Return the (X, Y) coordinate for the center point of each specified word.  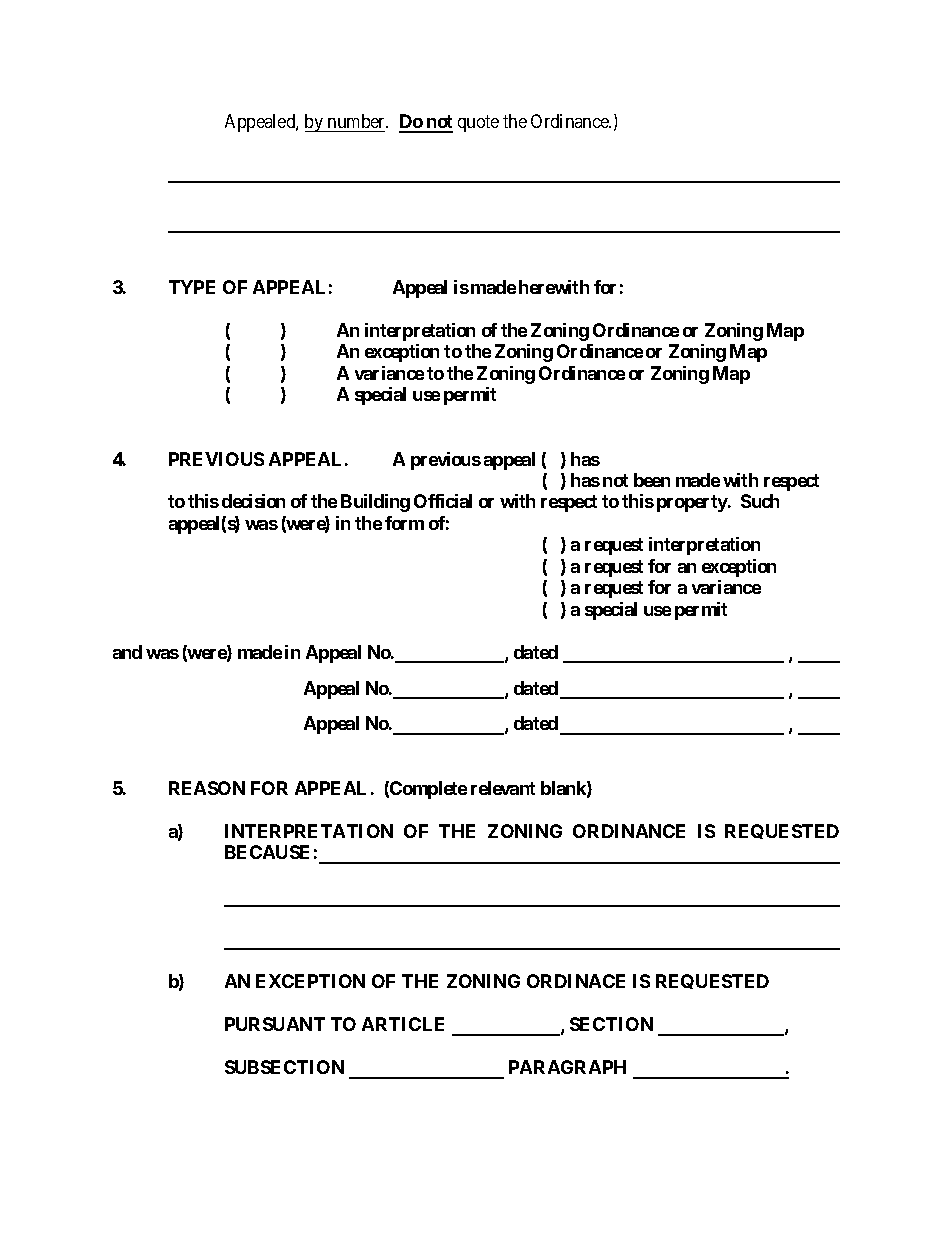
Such (760, 501)
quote (478, 124)
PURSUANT (275, 1024)
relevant (503, 788)
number (357, 123)
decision (253, 501)
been (652, 480)
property (693, 503)
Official (443, 501)
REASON (207, 788)
